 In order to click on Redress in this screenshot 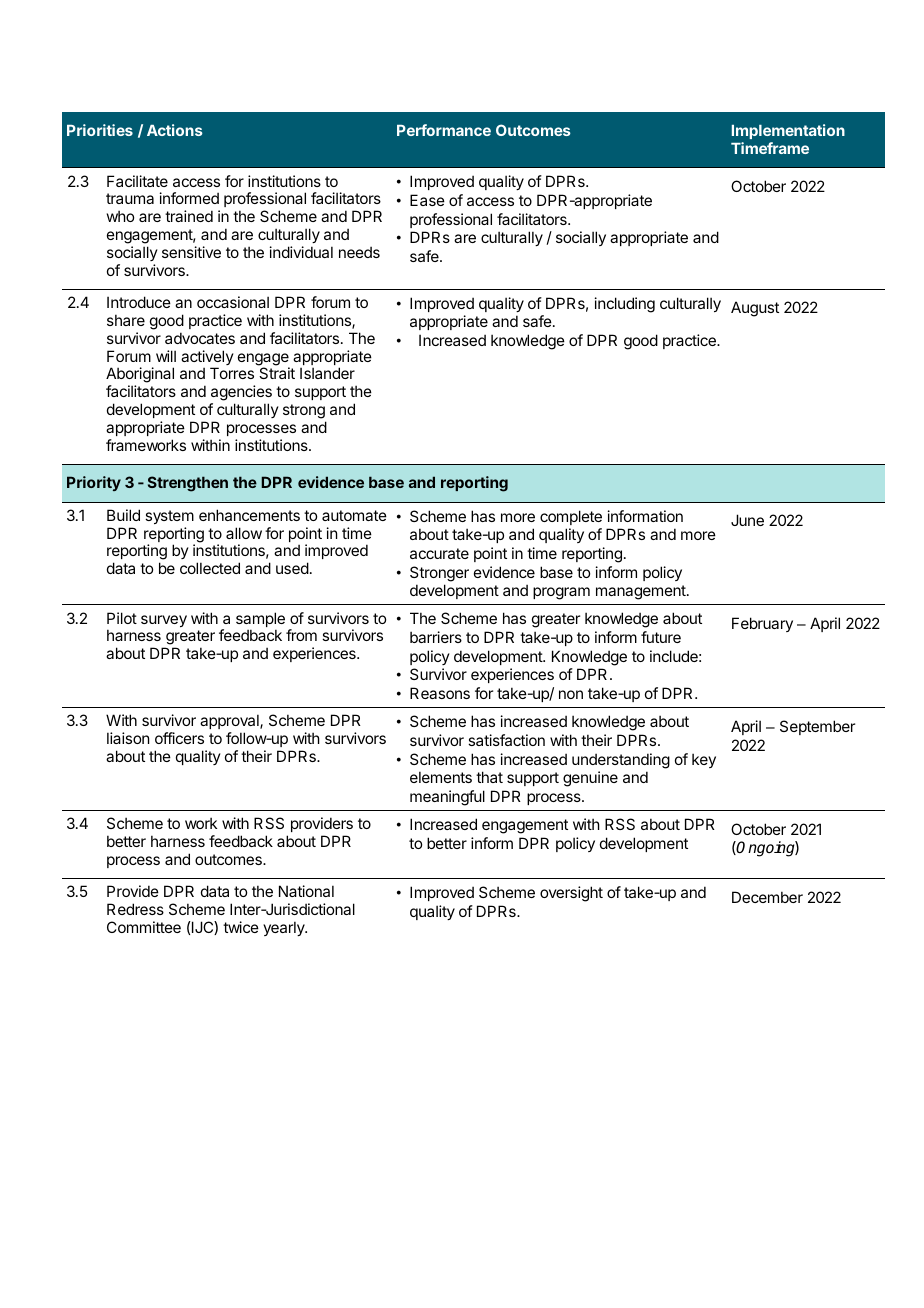, I will do `click(135, 909)`.
